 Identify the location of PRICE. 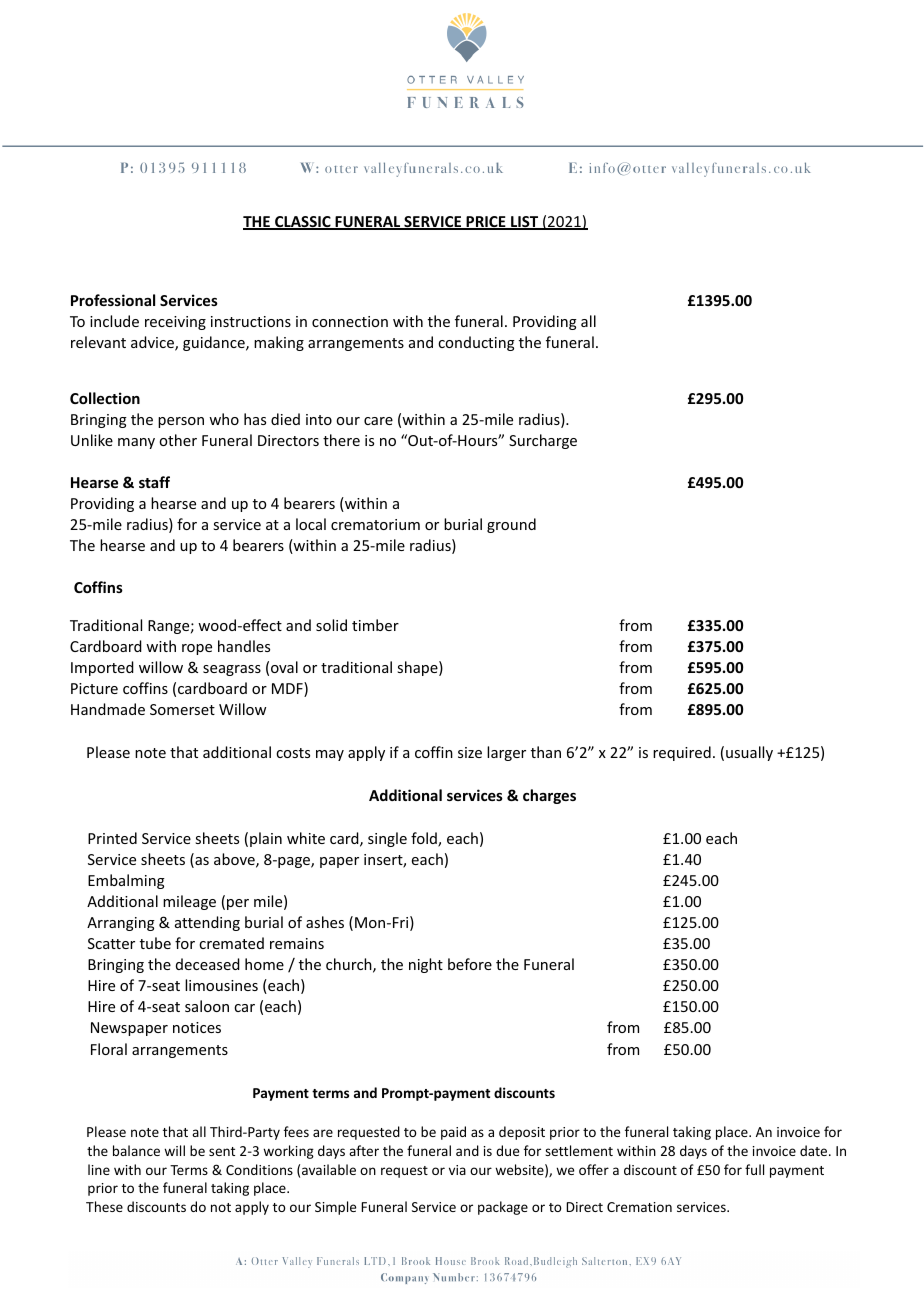
(486, 223).
